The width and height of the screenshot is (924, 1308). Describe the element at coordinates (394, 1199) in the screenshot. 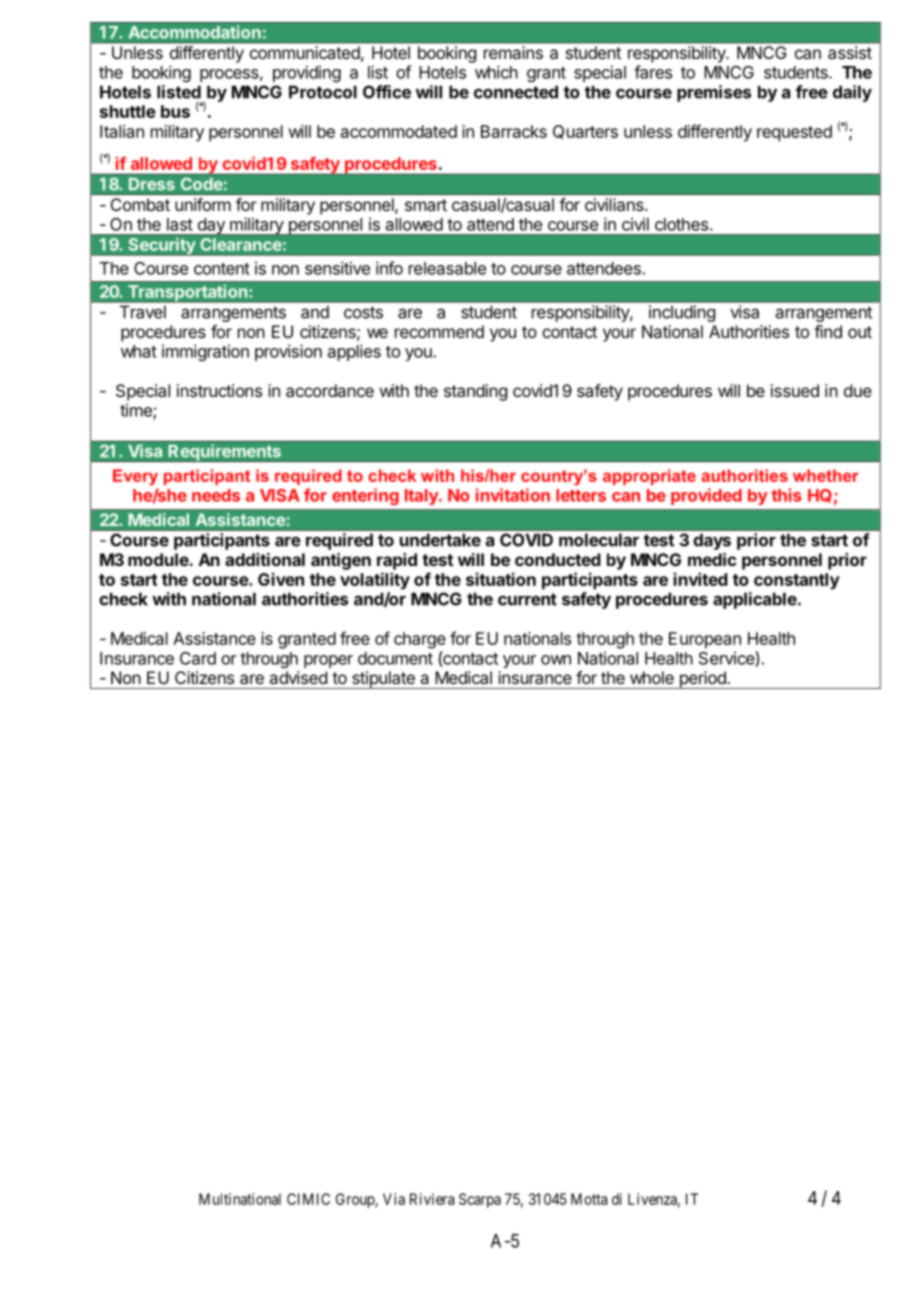

I see `Via` at that location.
